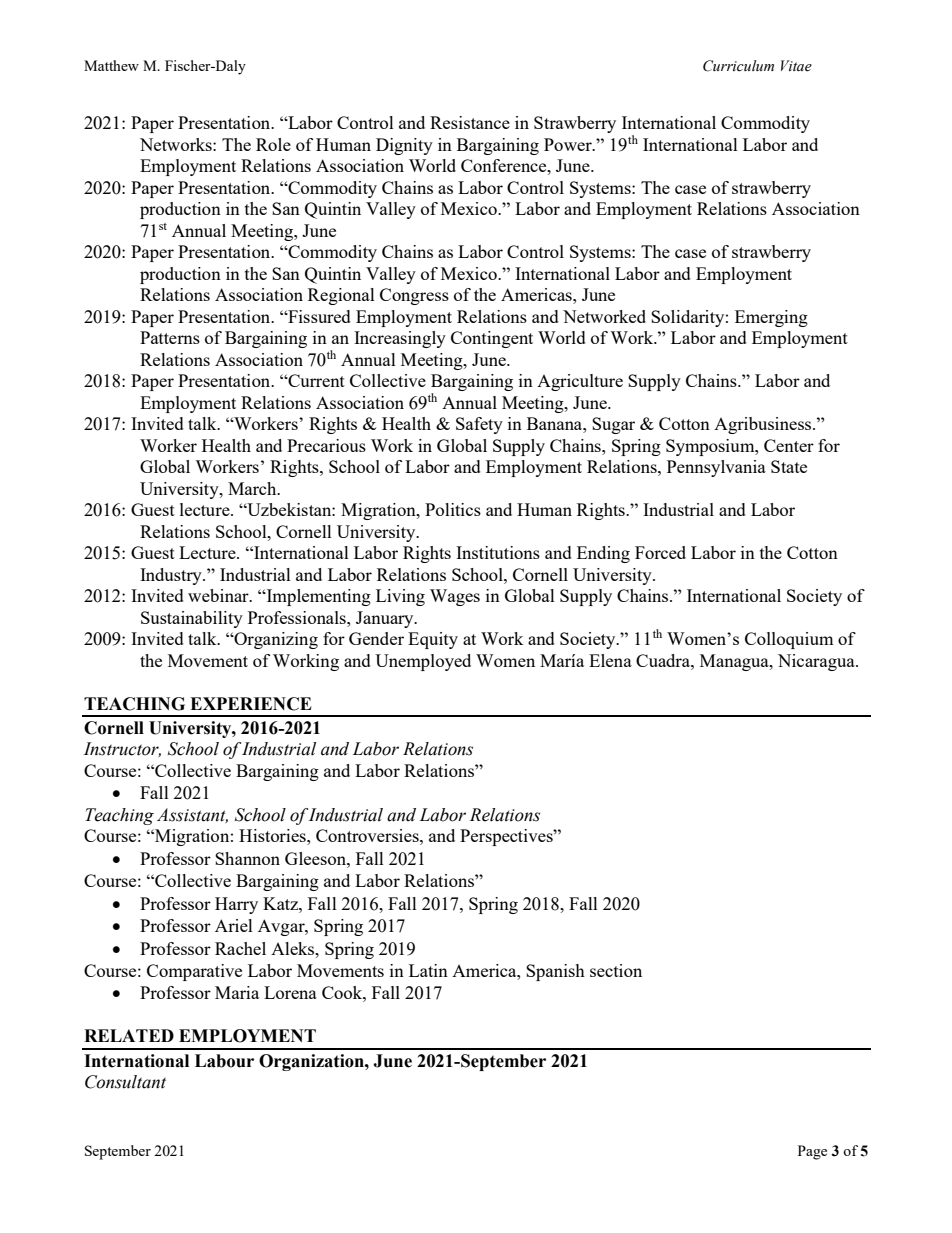 The image size is (952, 1233). Describe the element at coordinates (247, 858) in the screenshot. I see `Shannon` at that location.
